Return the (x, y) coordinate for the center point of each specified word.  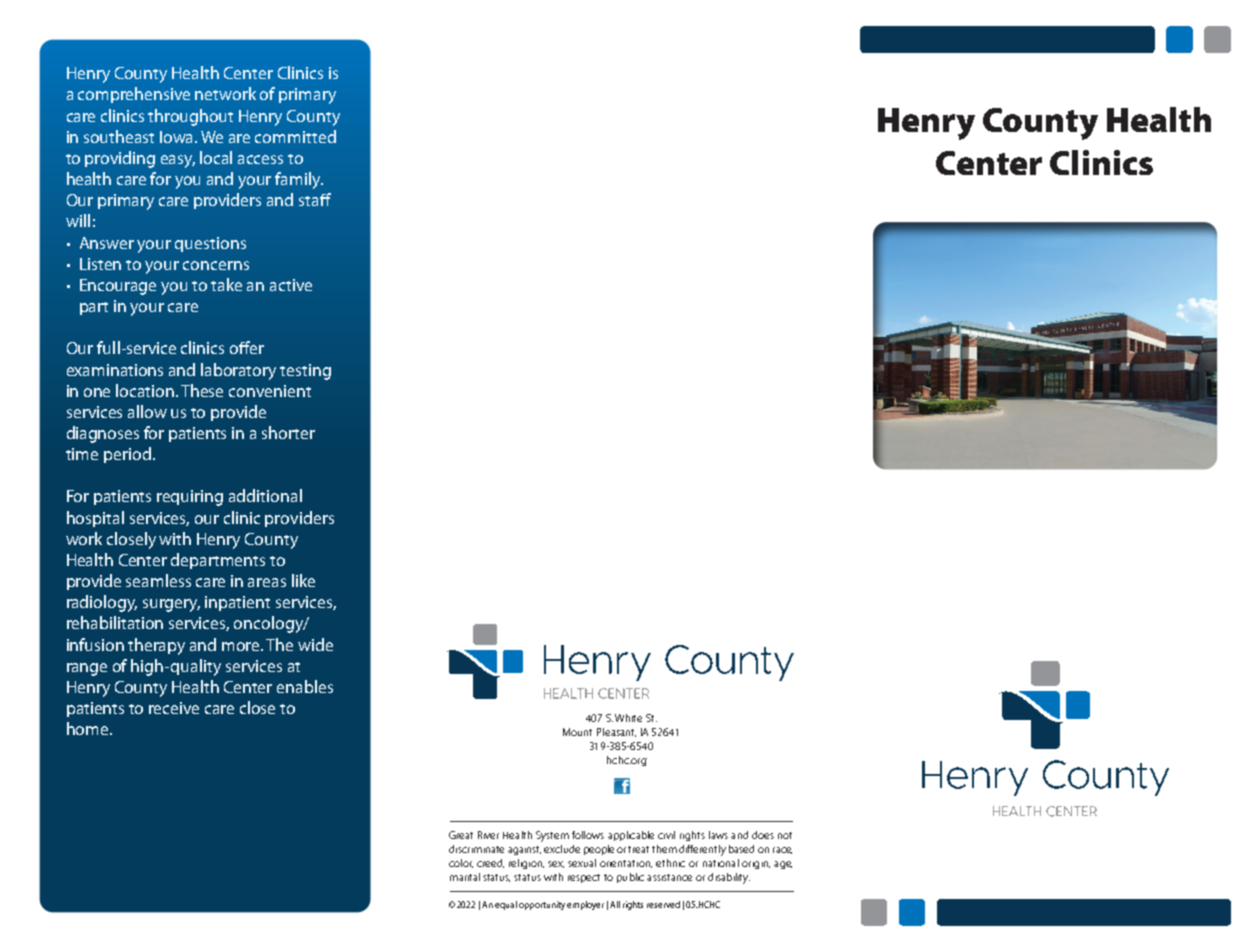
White (628, 718)
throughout (190, 117)
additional (265, 495)
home (89, 728)
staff (315, 199)
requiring (190, 498)
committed (295, 136)
